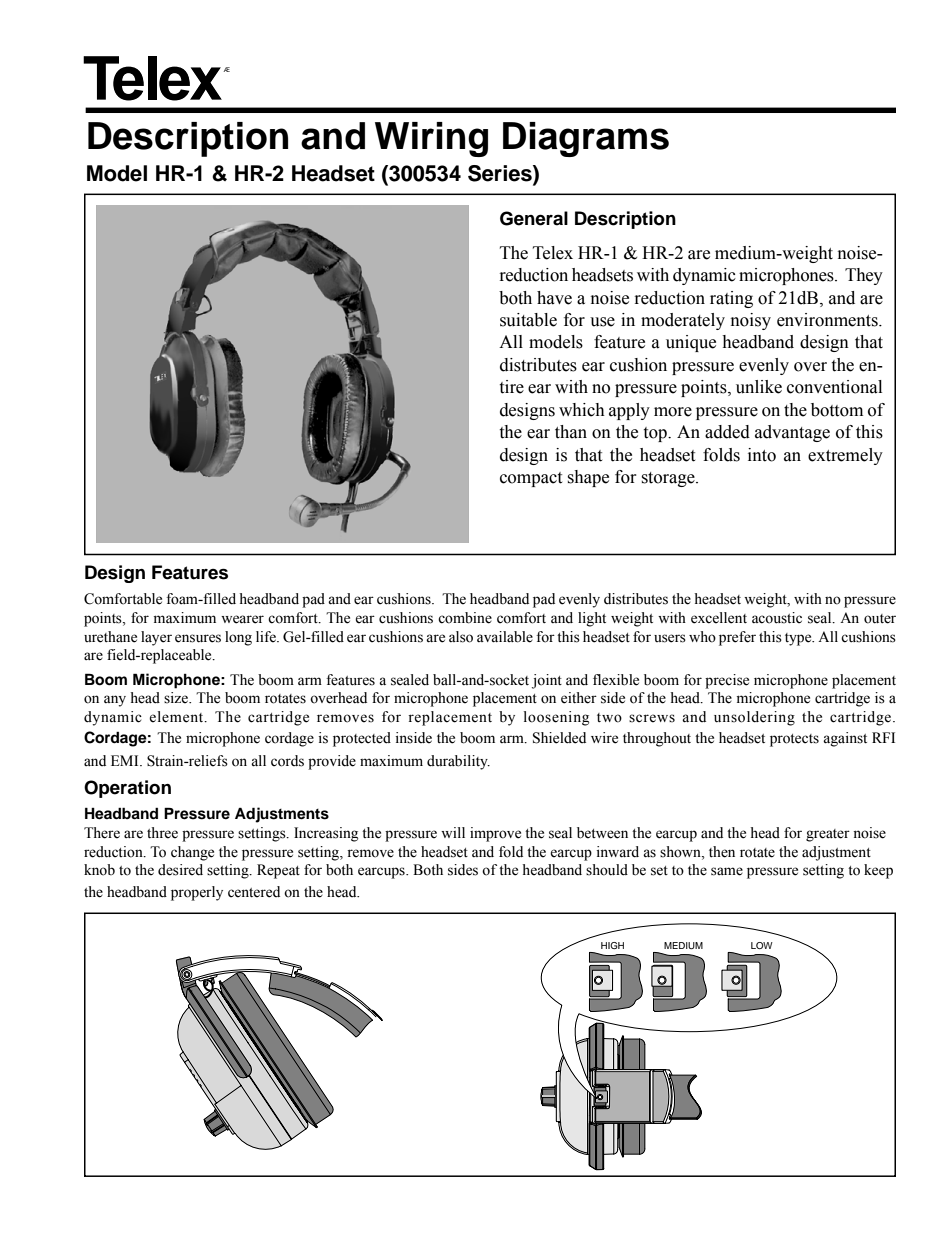  I want to click on compact, so click(531, 479).
